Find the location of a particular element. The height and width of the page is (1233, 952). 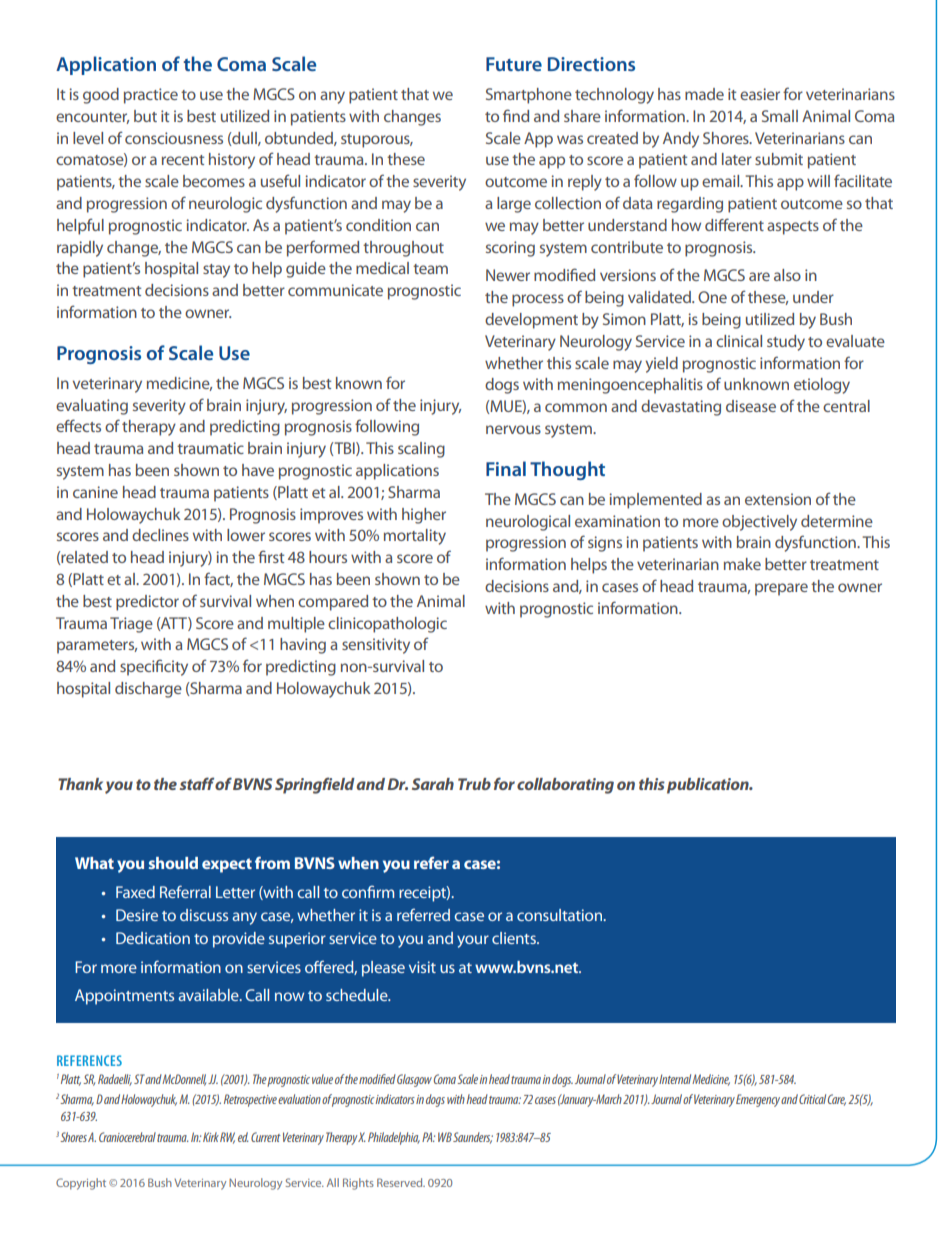

practice is located at coordinates (151, 96).
